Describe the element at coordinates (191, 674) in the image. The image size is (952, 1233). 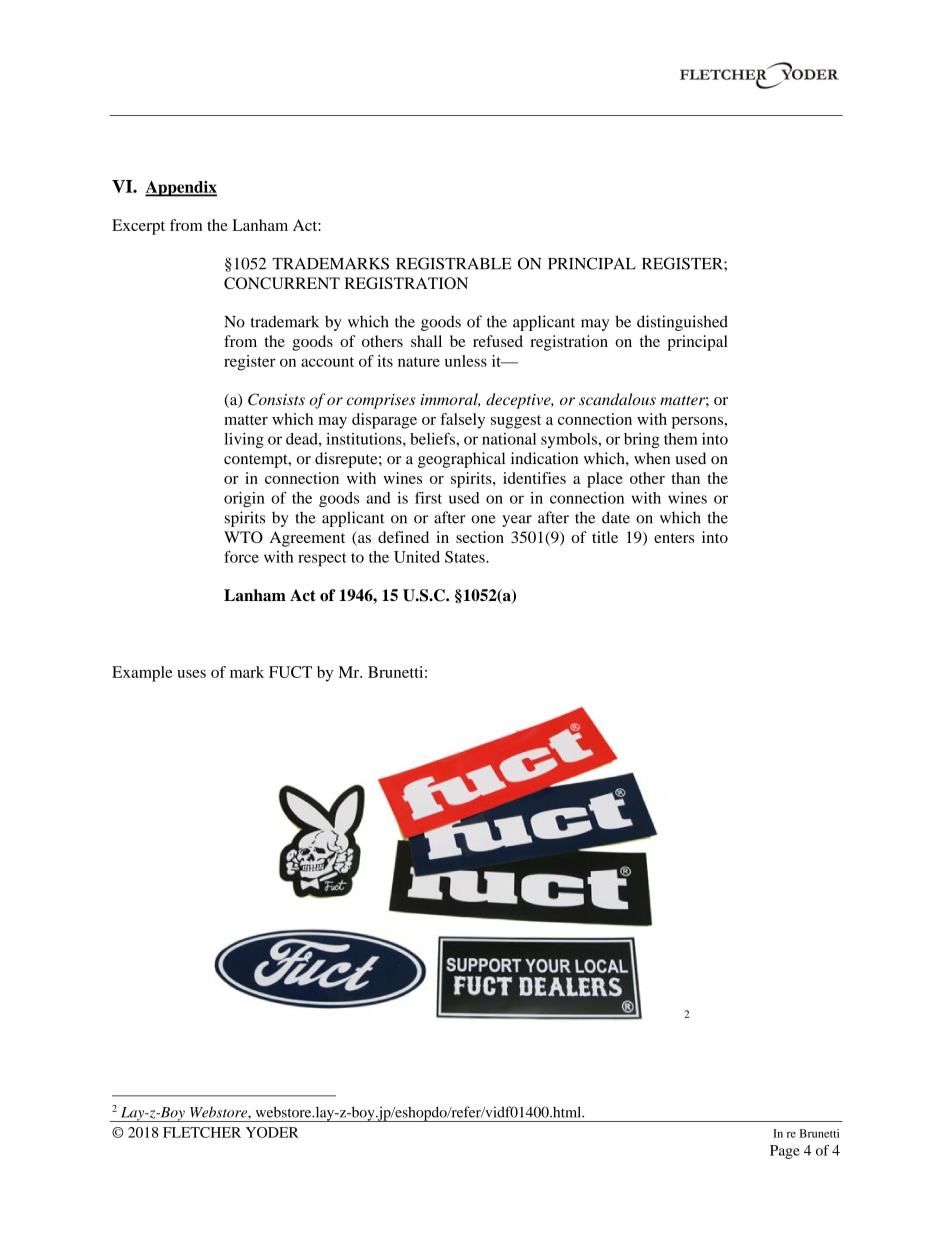
I see `uses` at that location.
